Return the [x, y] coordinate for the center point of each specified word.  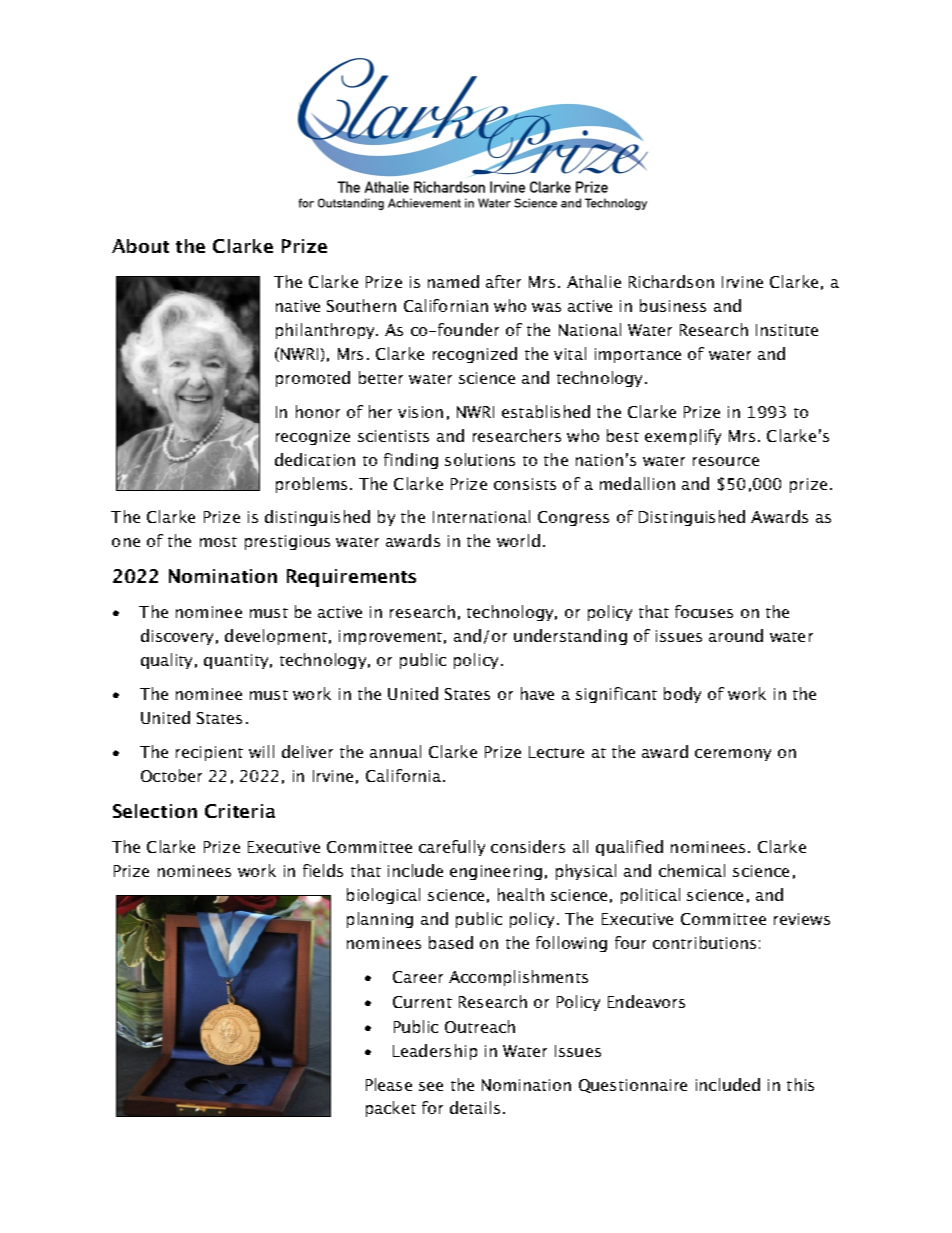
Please [389, 1084]
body [682, 695]
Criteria [240, 811]
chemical [692, 870]
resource [726, 461]
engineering [496, 872]
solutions [480, 459]
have [537, 693]
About [140, 246]
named [453, 281]
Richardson [671, 281]
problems [311, 485]
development [276, 637]
